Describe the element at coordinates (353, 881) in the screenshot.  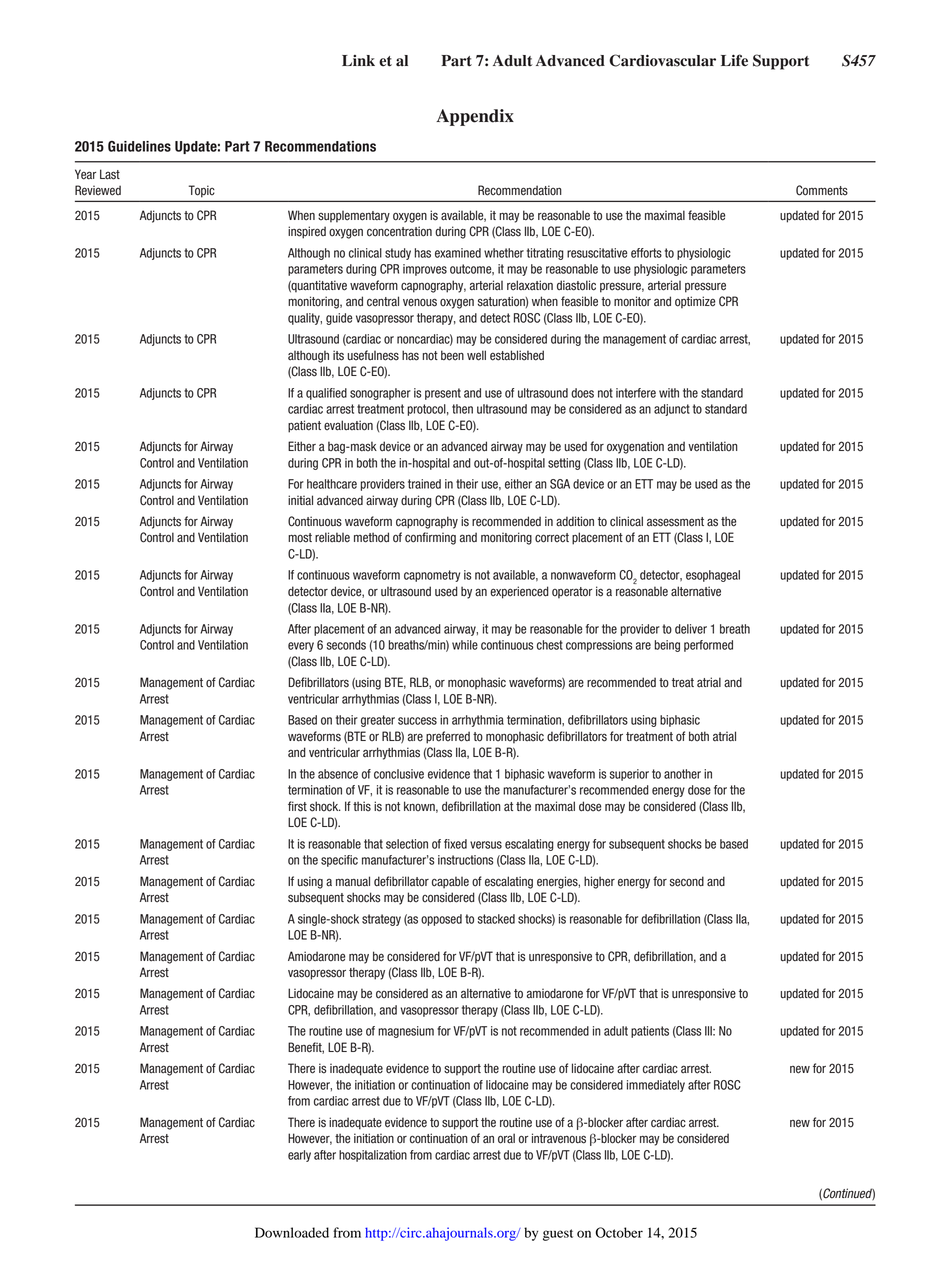
I see `manual` at that location.
